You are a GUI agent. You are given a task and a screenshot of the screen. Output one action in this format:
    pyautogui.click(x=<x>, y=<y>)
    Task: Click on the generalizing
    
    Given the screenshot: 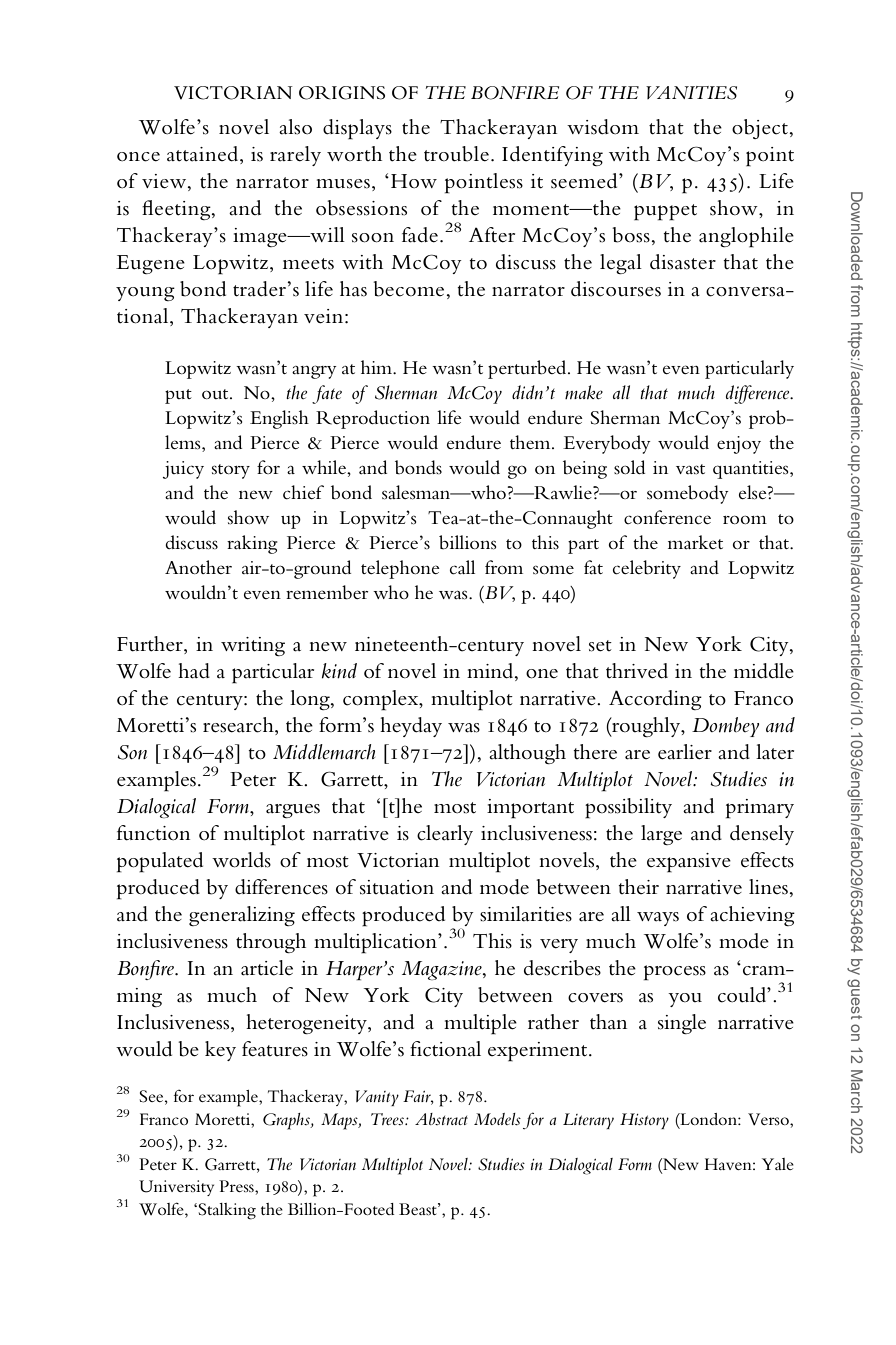 What is the action you would take?
    pyautogui.click(x=242, y=916)
